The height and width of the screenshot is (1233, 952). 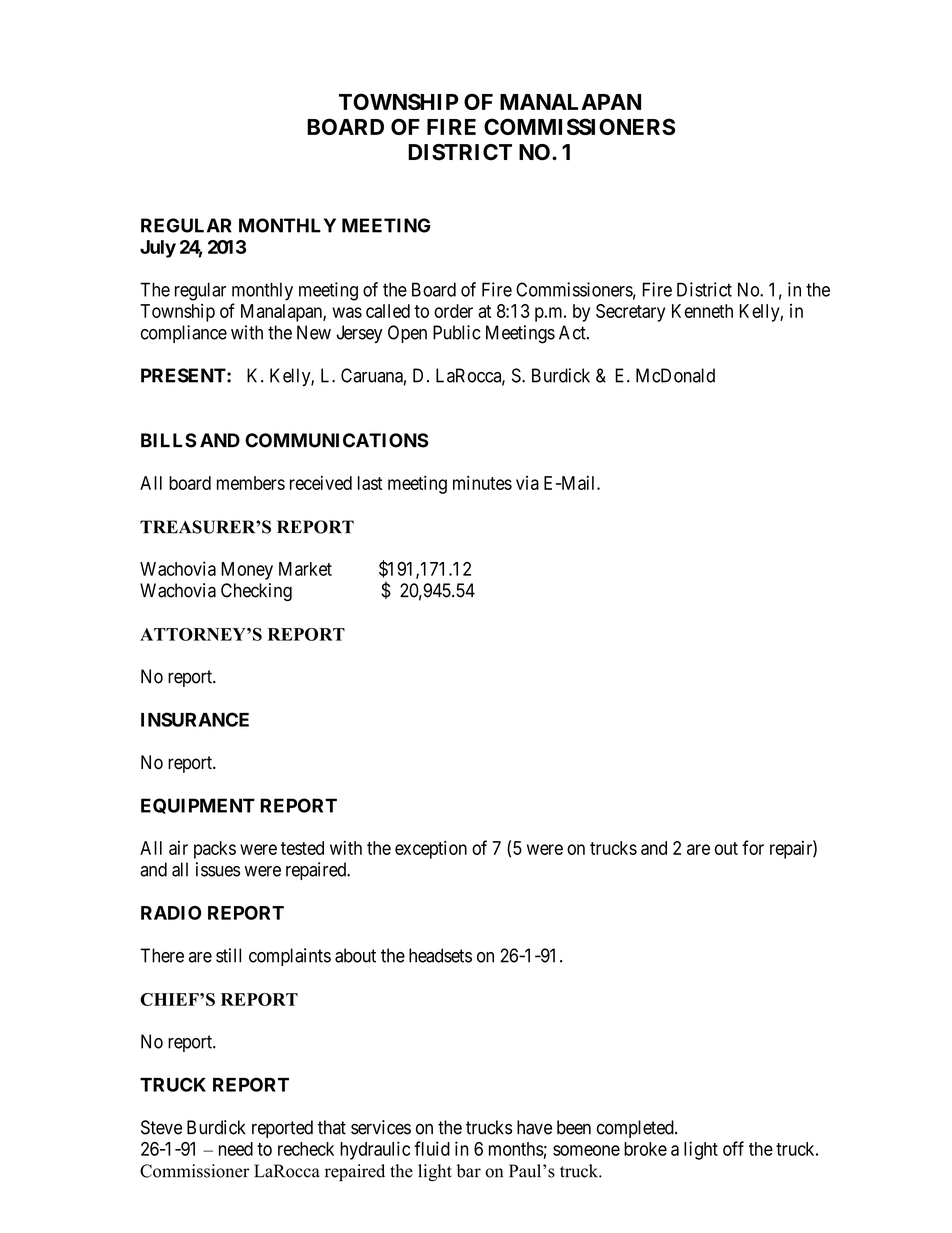 What do you see at coordinates (215, 850) in the screenshot?
I see `packs` at bounding box center [215, 850].
